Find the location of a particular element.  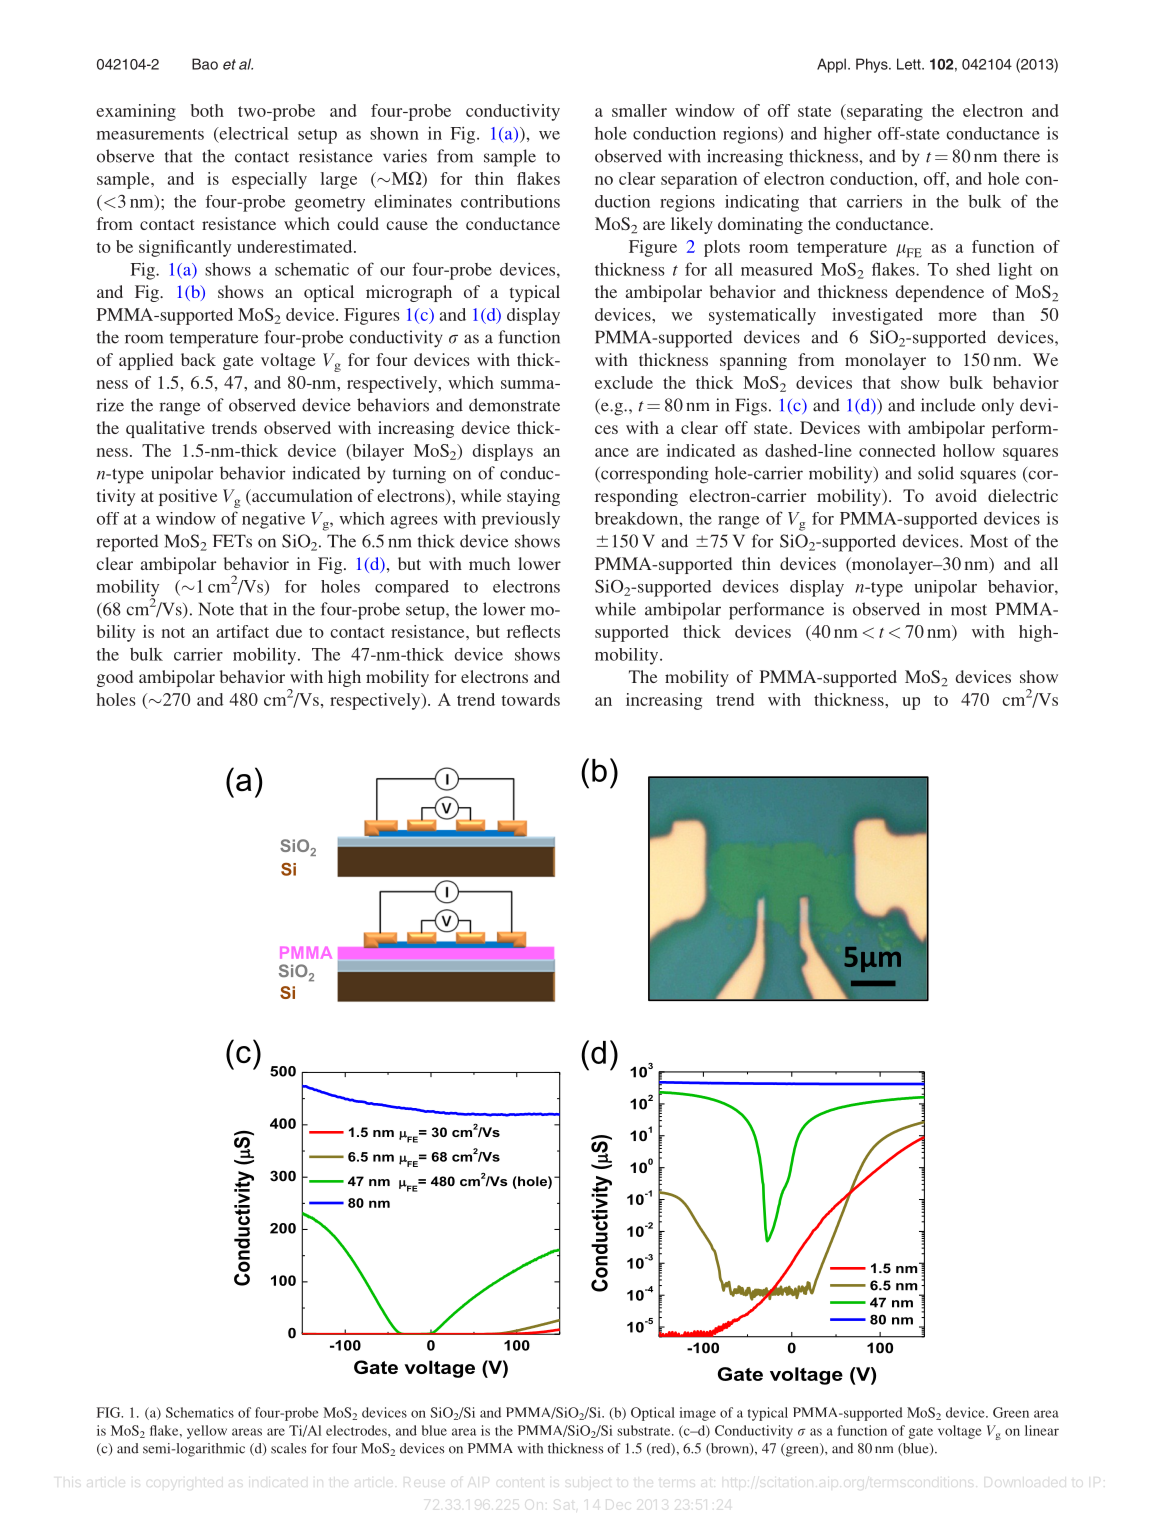

smaller is located at coordinates (639, 110).
